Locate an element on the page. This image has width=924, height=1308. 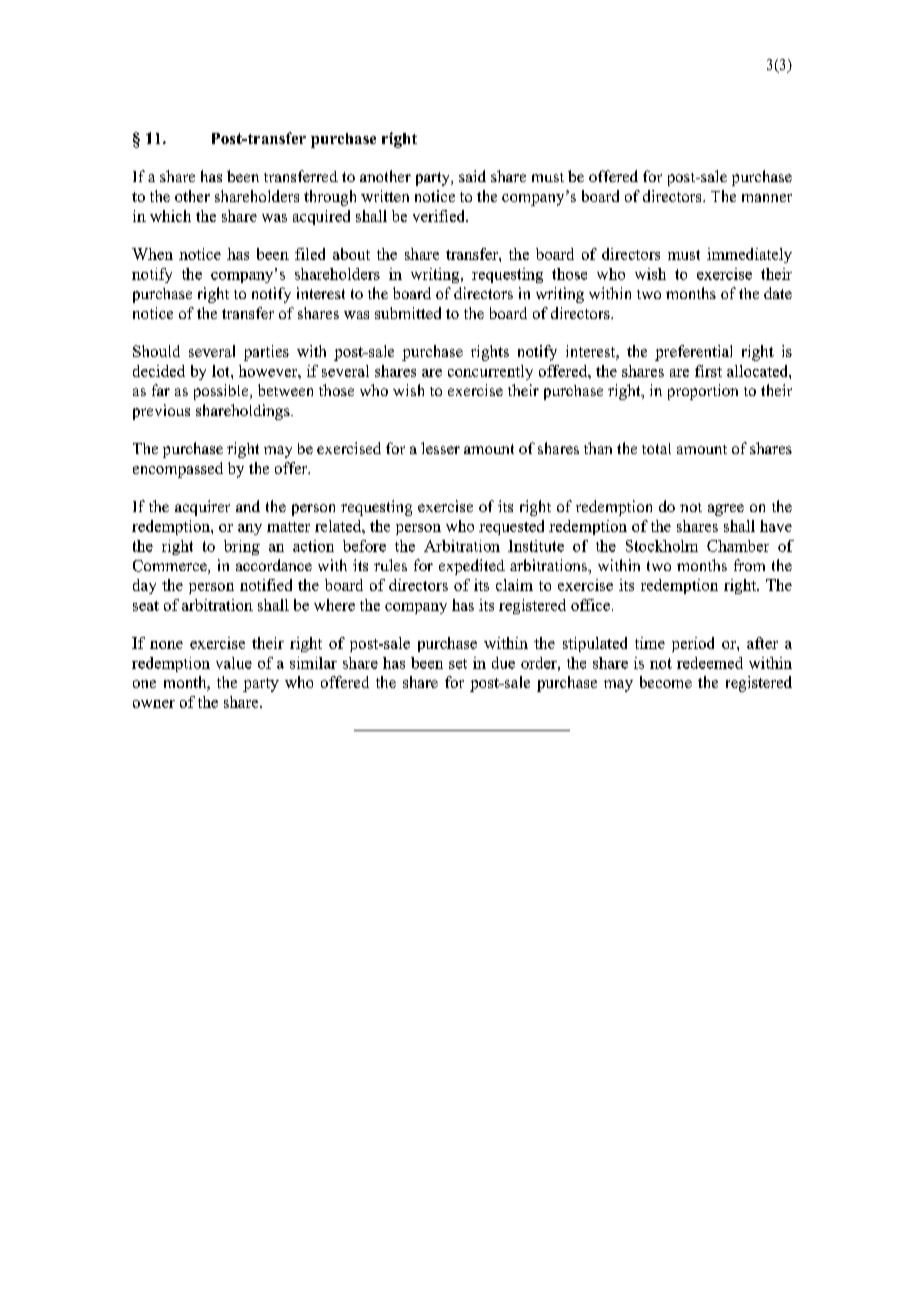
submitted is located at coordinates (408, 313).
